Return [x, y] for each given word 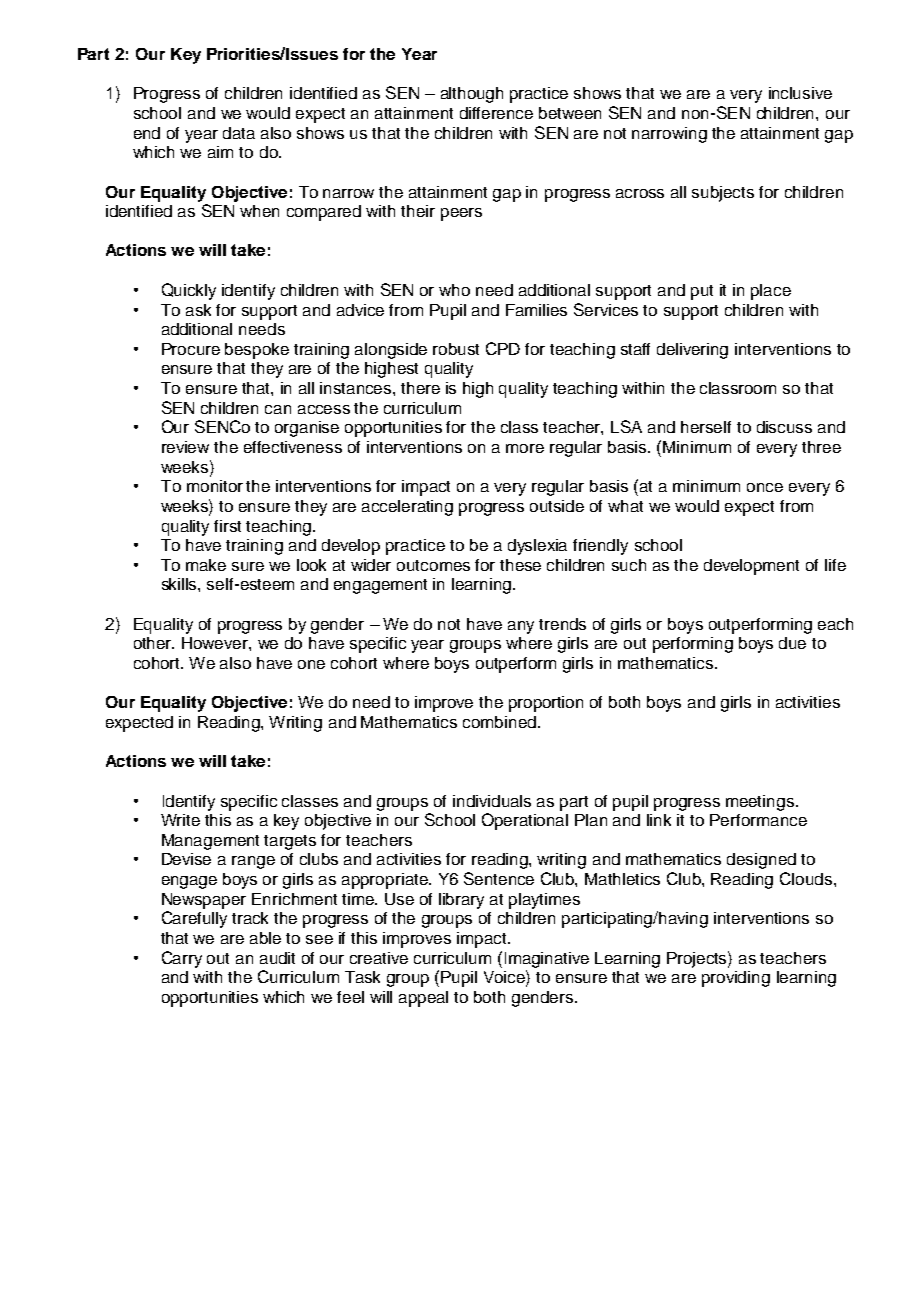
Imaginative [547, 960]
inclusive [800, 93]
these [520, 565]
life [835, 565]
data [239, 133]
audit [277, 958]
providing [736, 979]
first [227, 526]
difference [496, 113]
